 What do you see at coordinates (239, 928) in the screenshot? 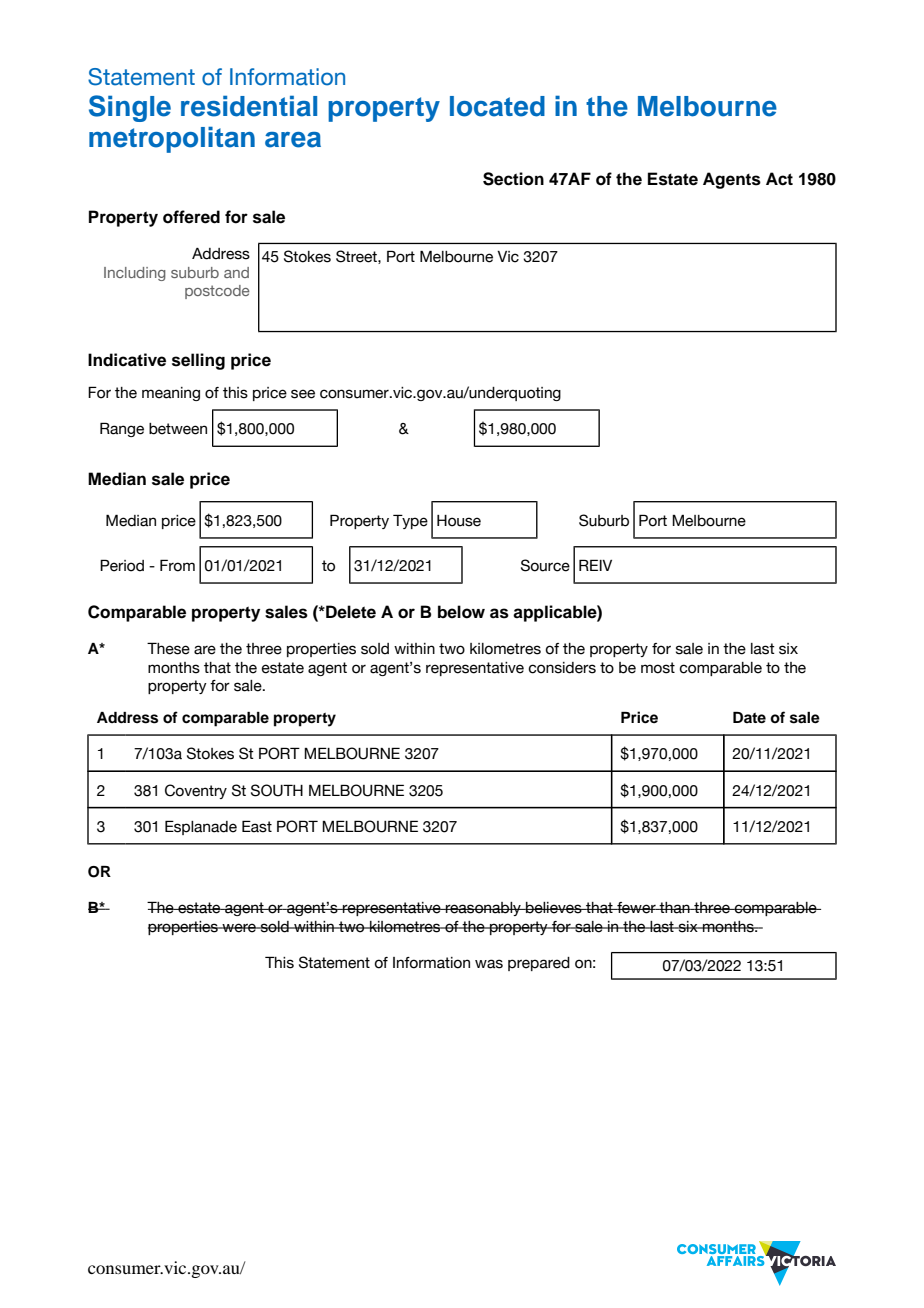
I see `were` at bounding box center [239, 928].
